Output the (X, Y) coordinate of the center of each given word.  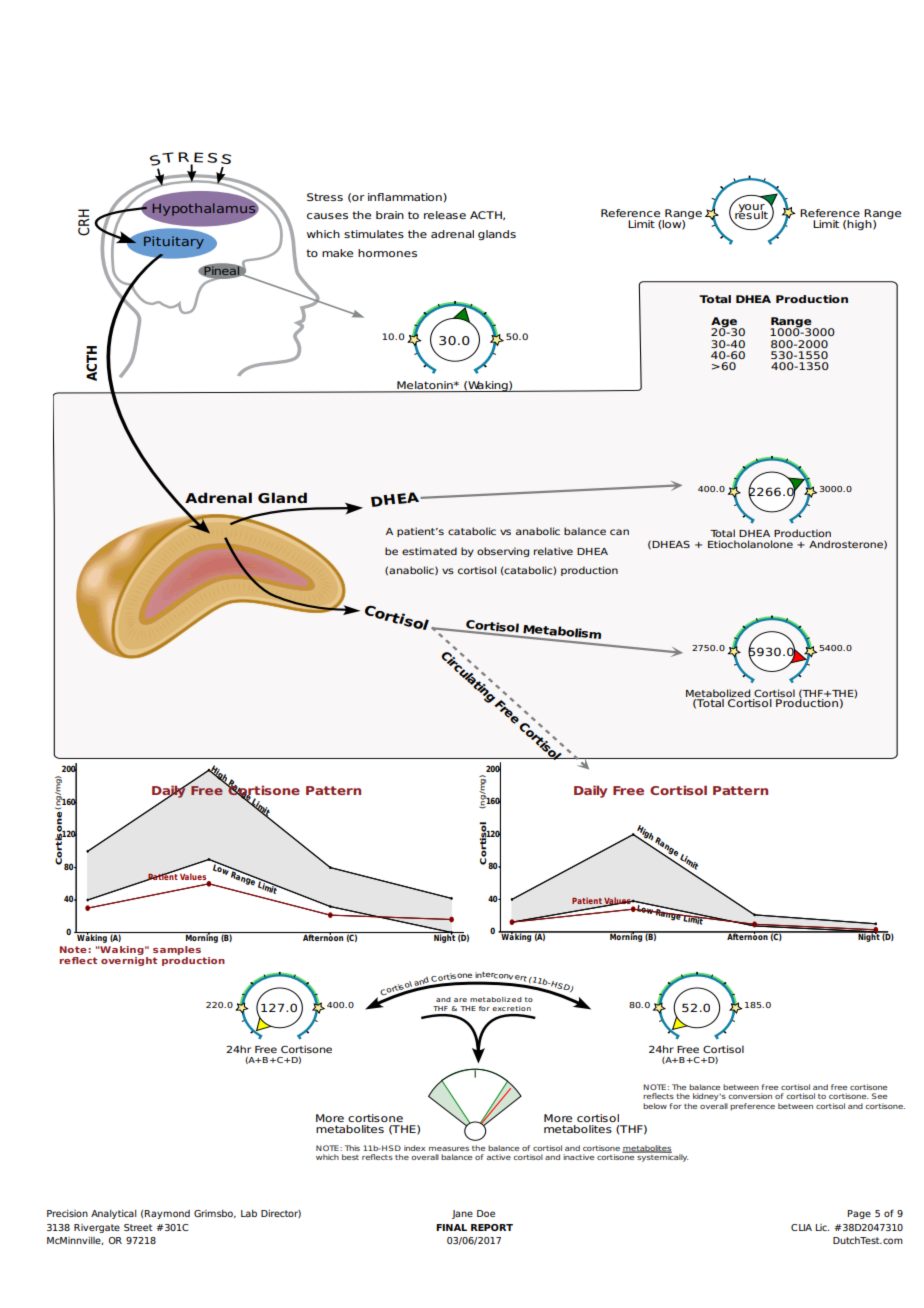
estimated (429, 551)
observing (503, 552)
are (460, 1000)
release (445, 215)
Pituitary (174, 242)
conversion (750, 1096)
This (352, 1148)
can (619, 532)
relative (553, 551)
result (751, 213)
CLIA (801, 1227)
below (655, 1106)
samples (177, 950)
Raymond (167, 1214)
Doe (486, 1213)
